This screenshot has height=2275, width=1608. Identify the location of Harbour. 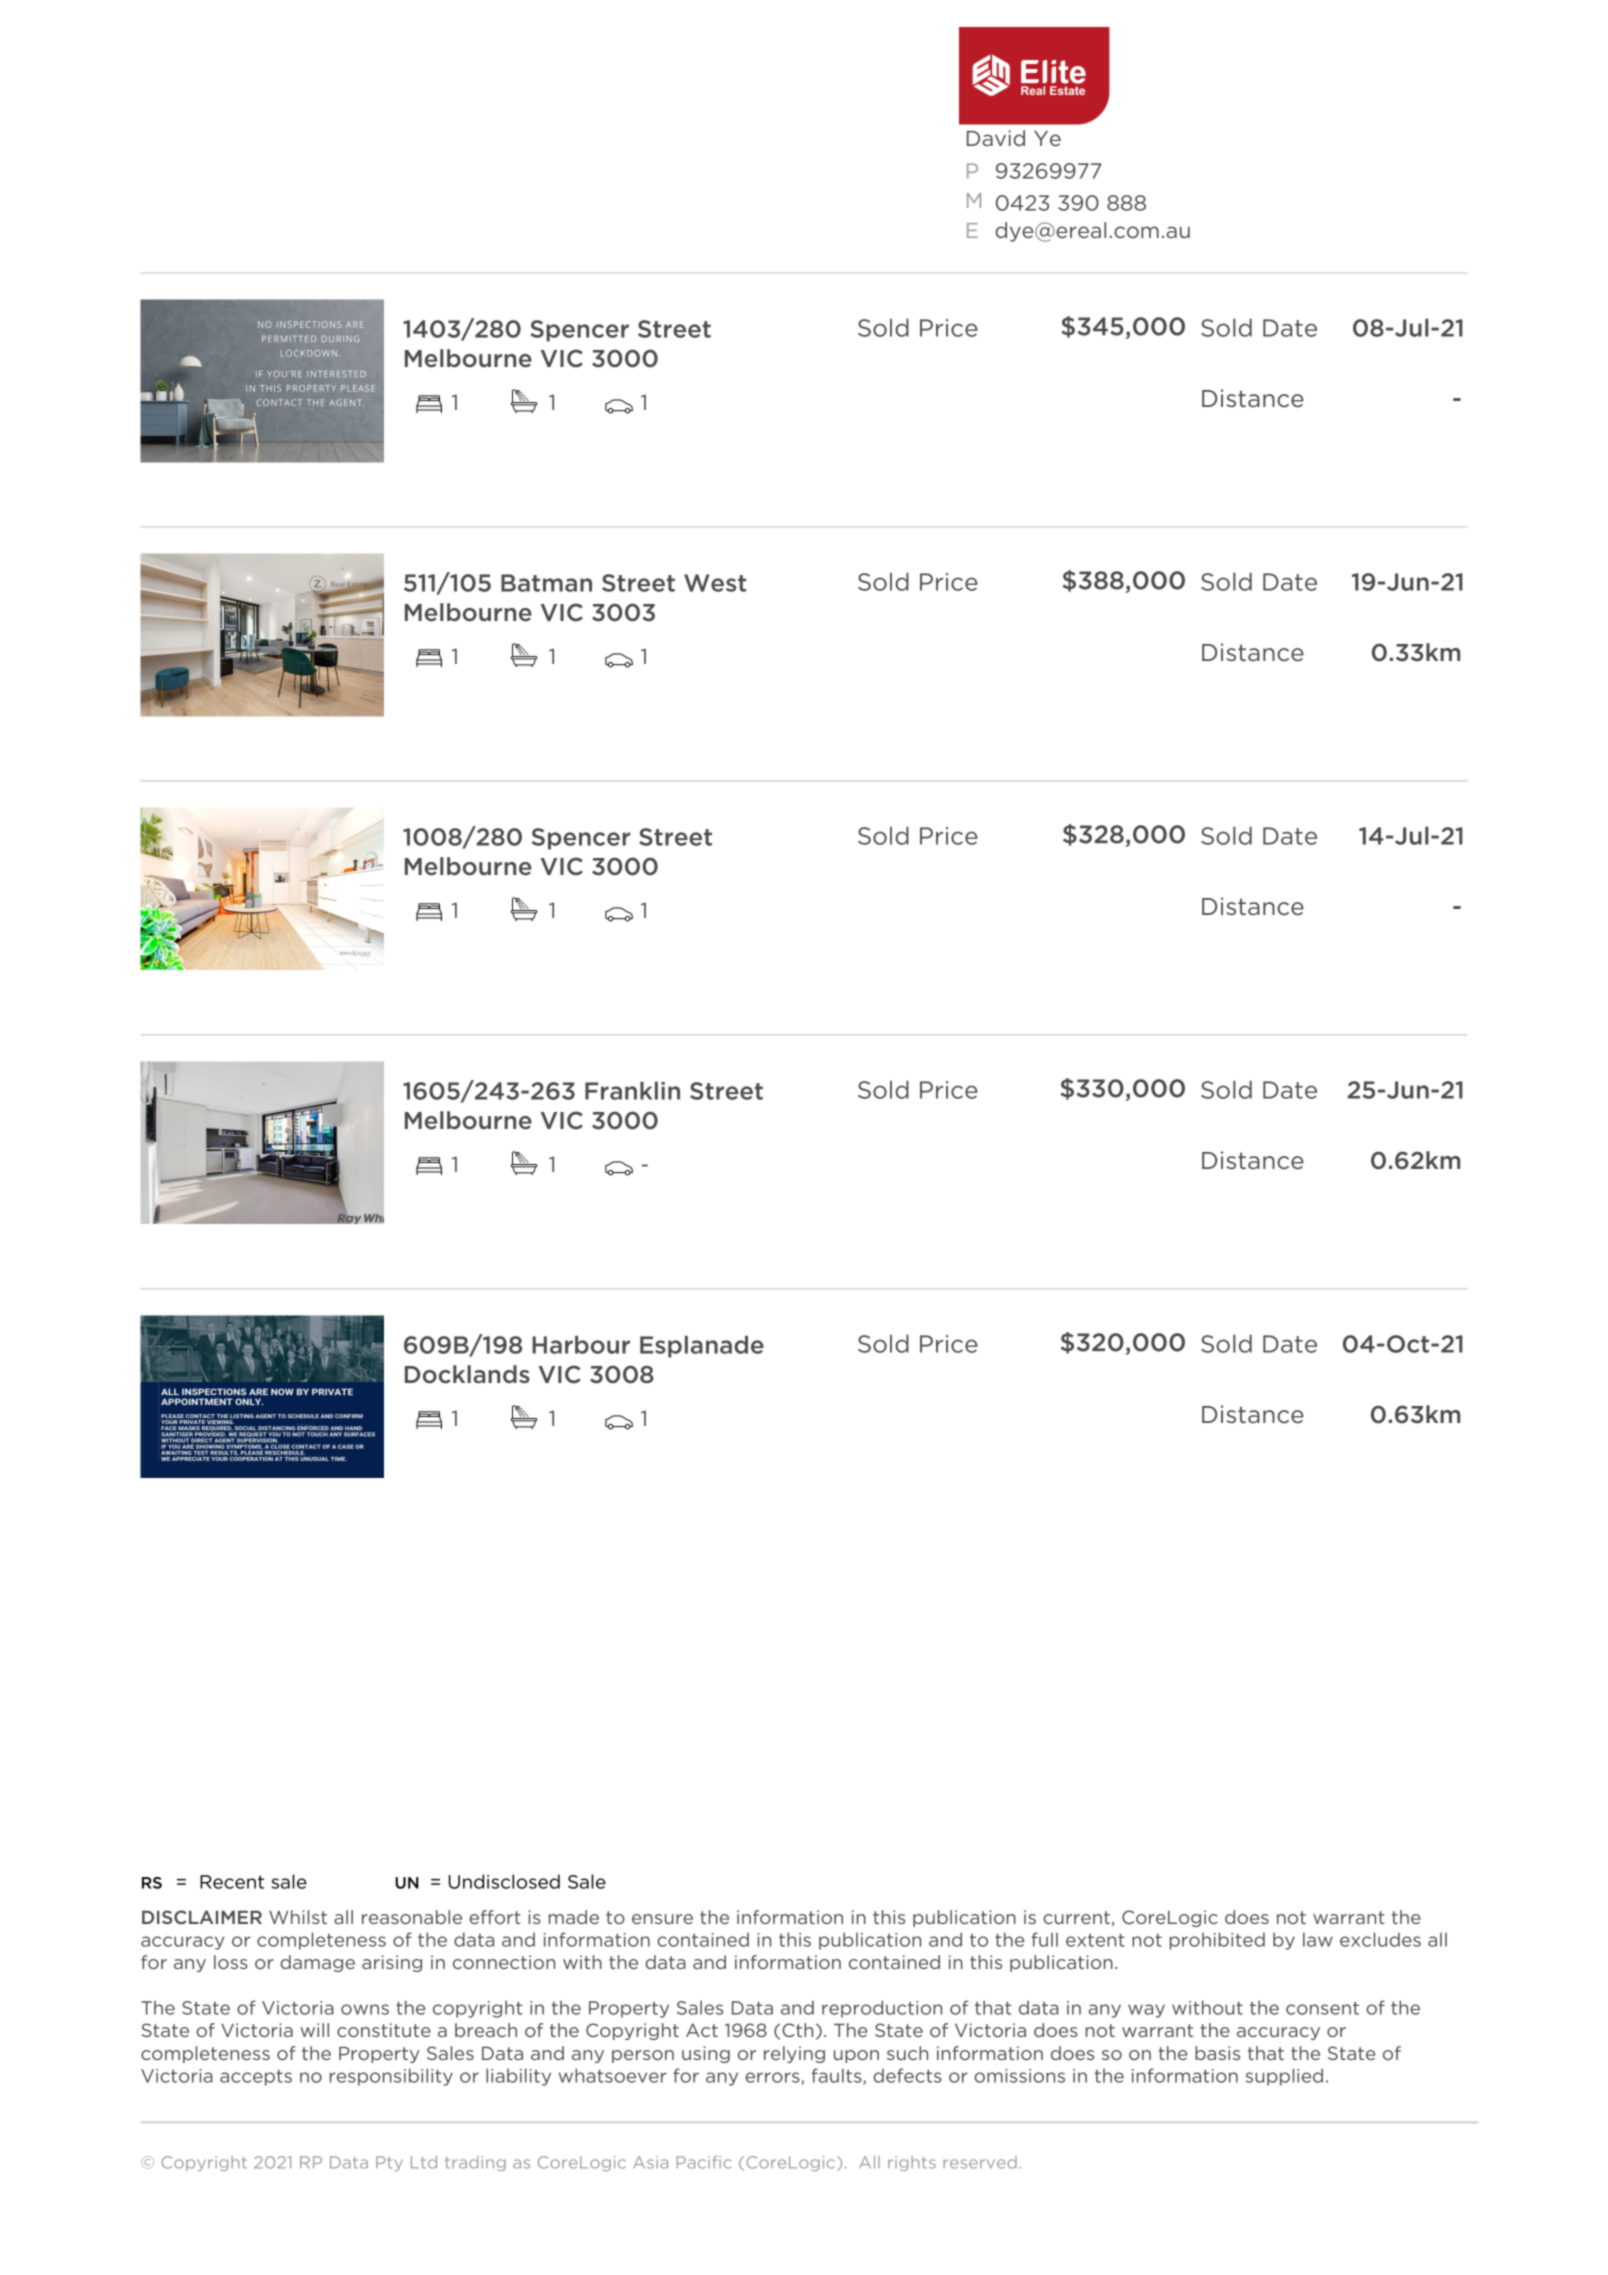
(581, 1345).
